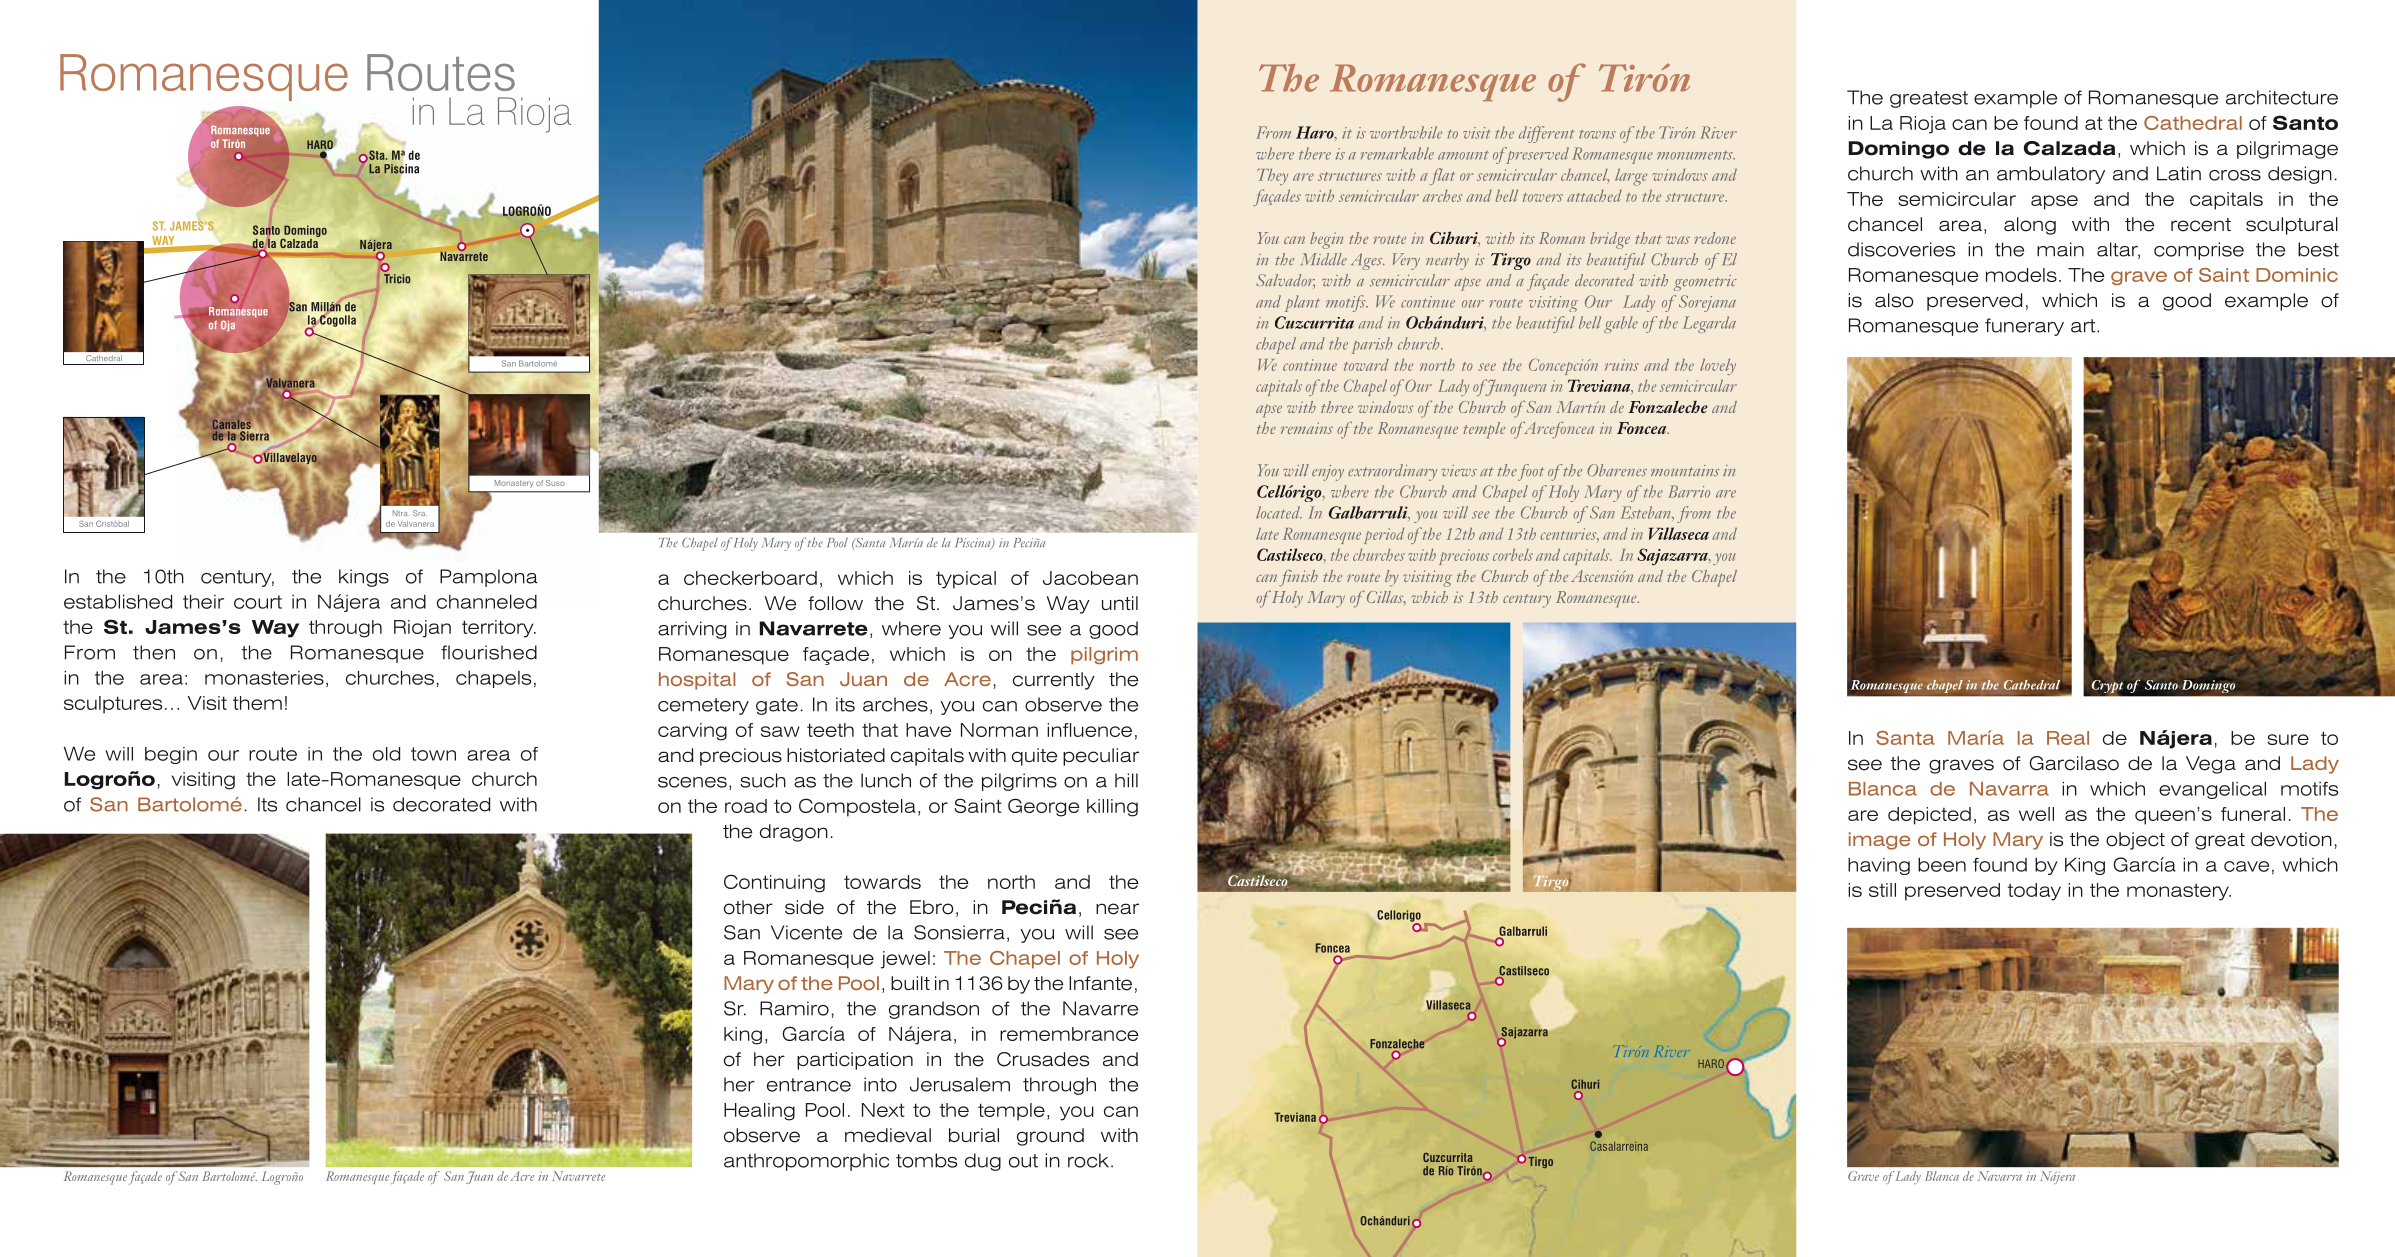 The width and height of the page is (2395, 1257). I want to click on well, so click(2036, 814).
